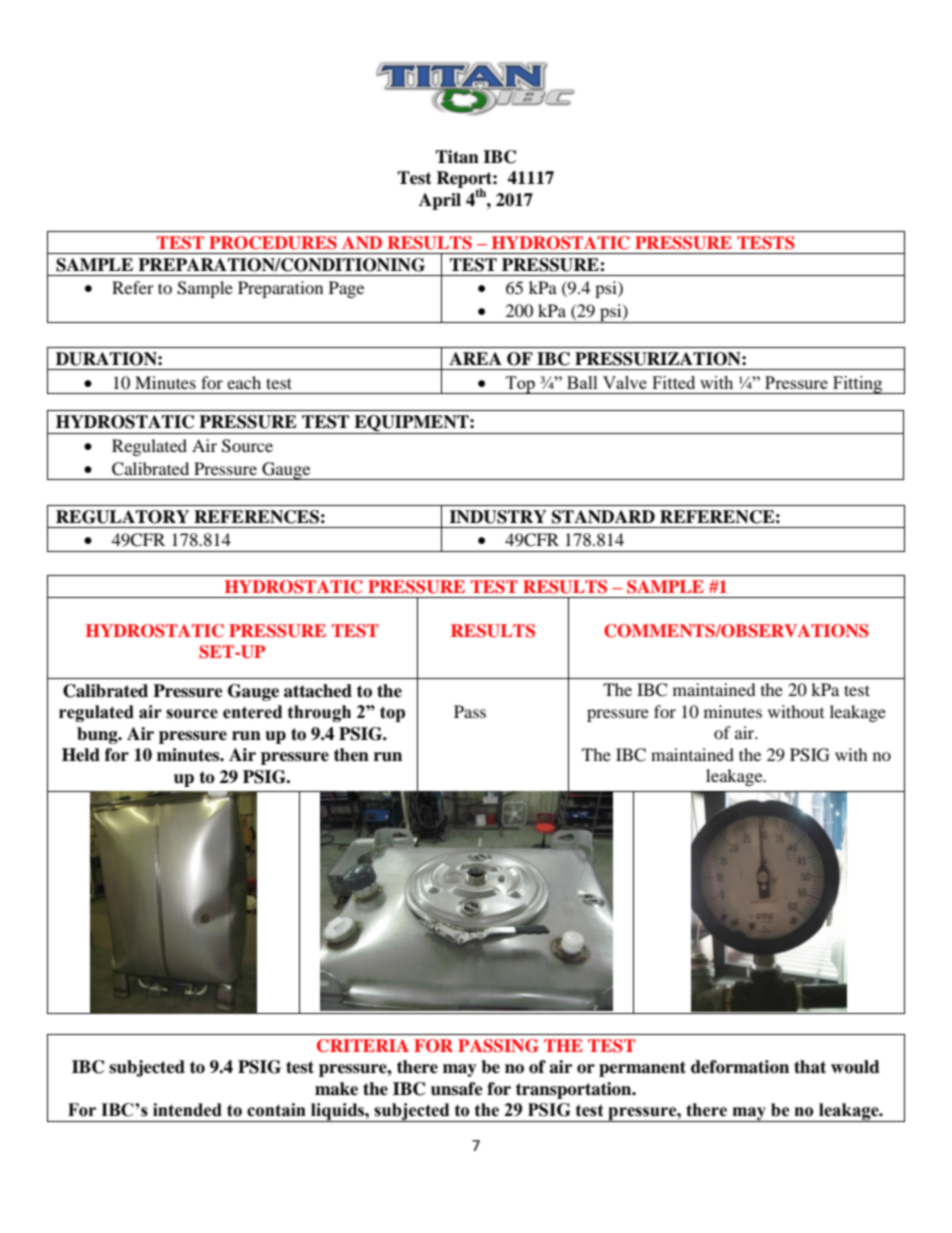  Describe the element at coordinates (498, 517) in the page. I see `INDUSTRY` at that location.
